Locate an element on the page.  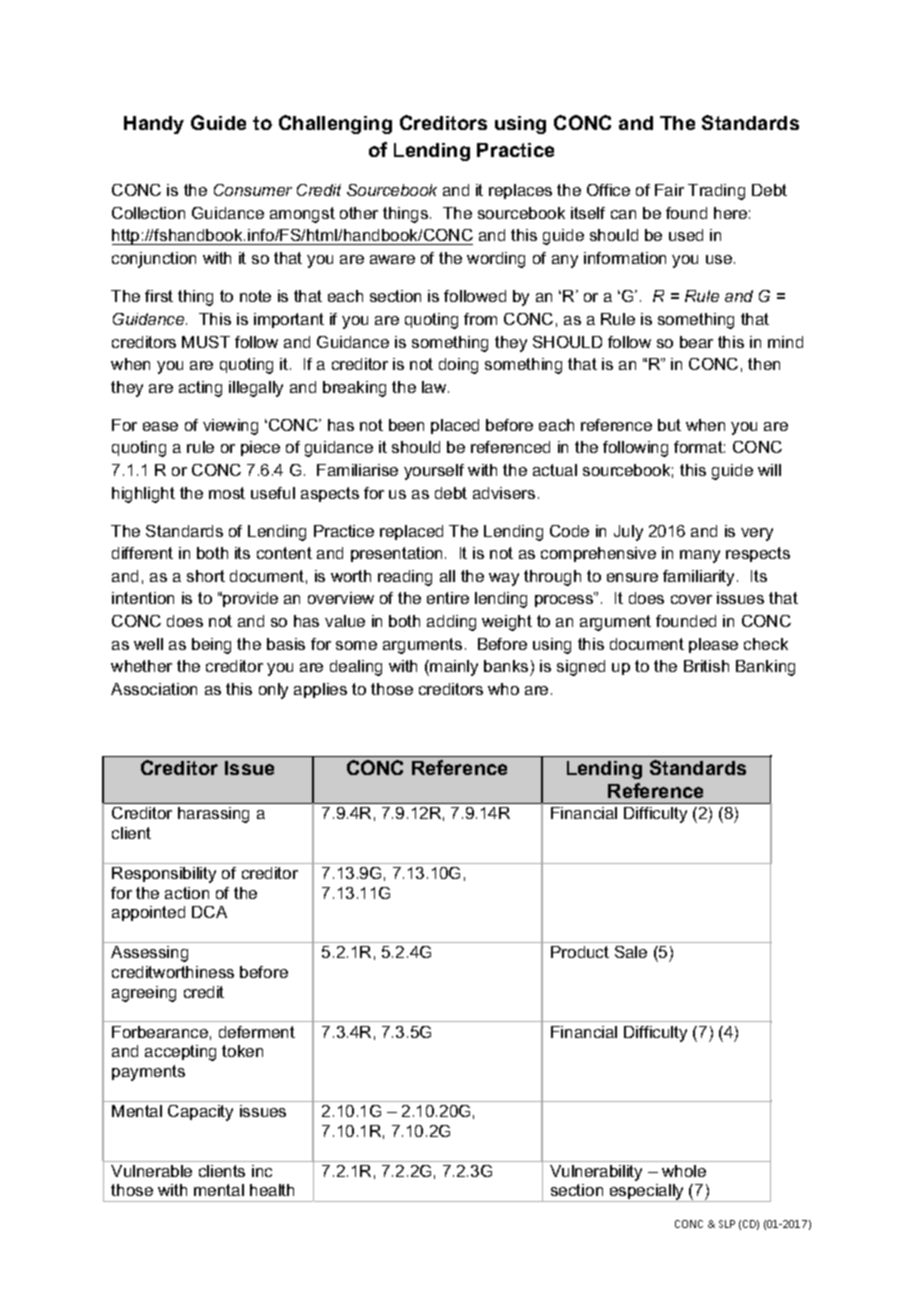
inc is located at coordinates (262, 1171).
